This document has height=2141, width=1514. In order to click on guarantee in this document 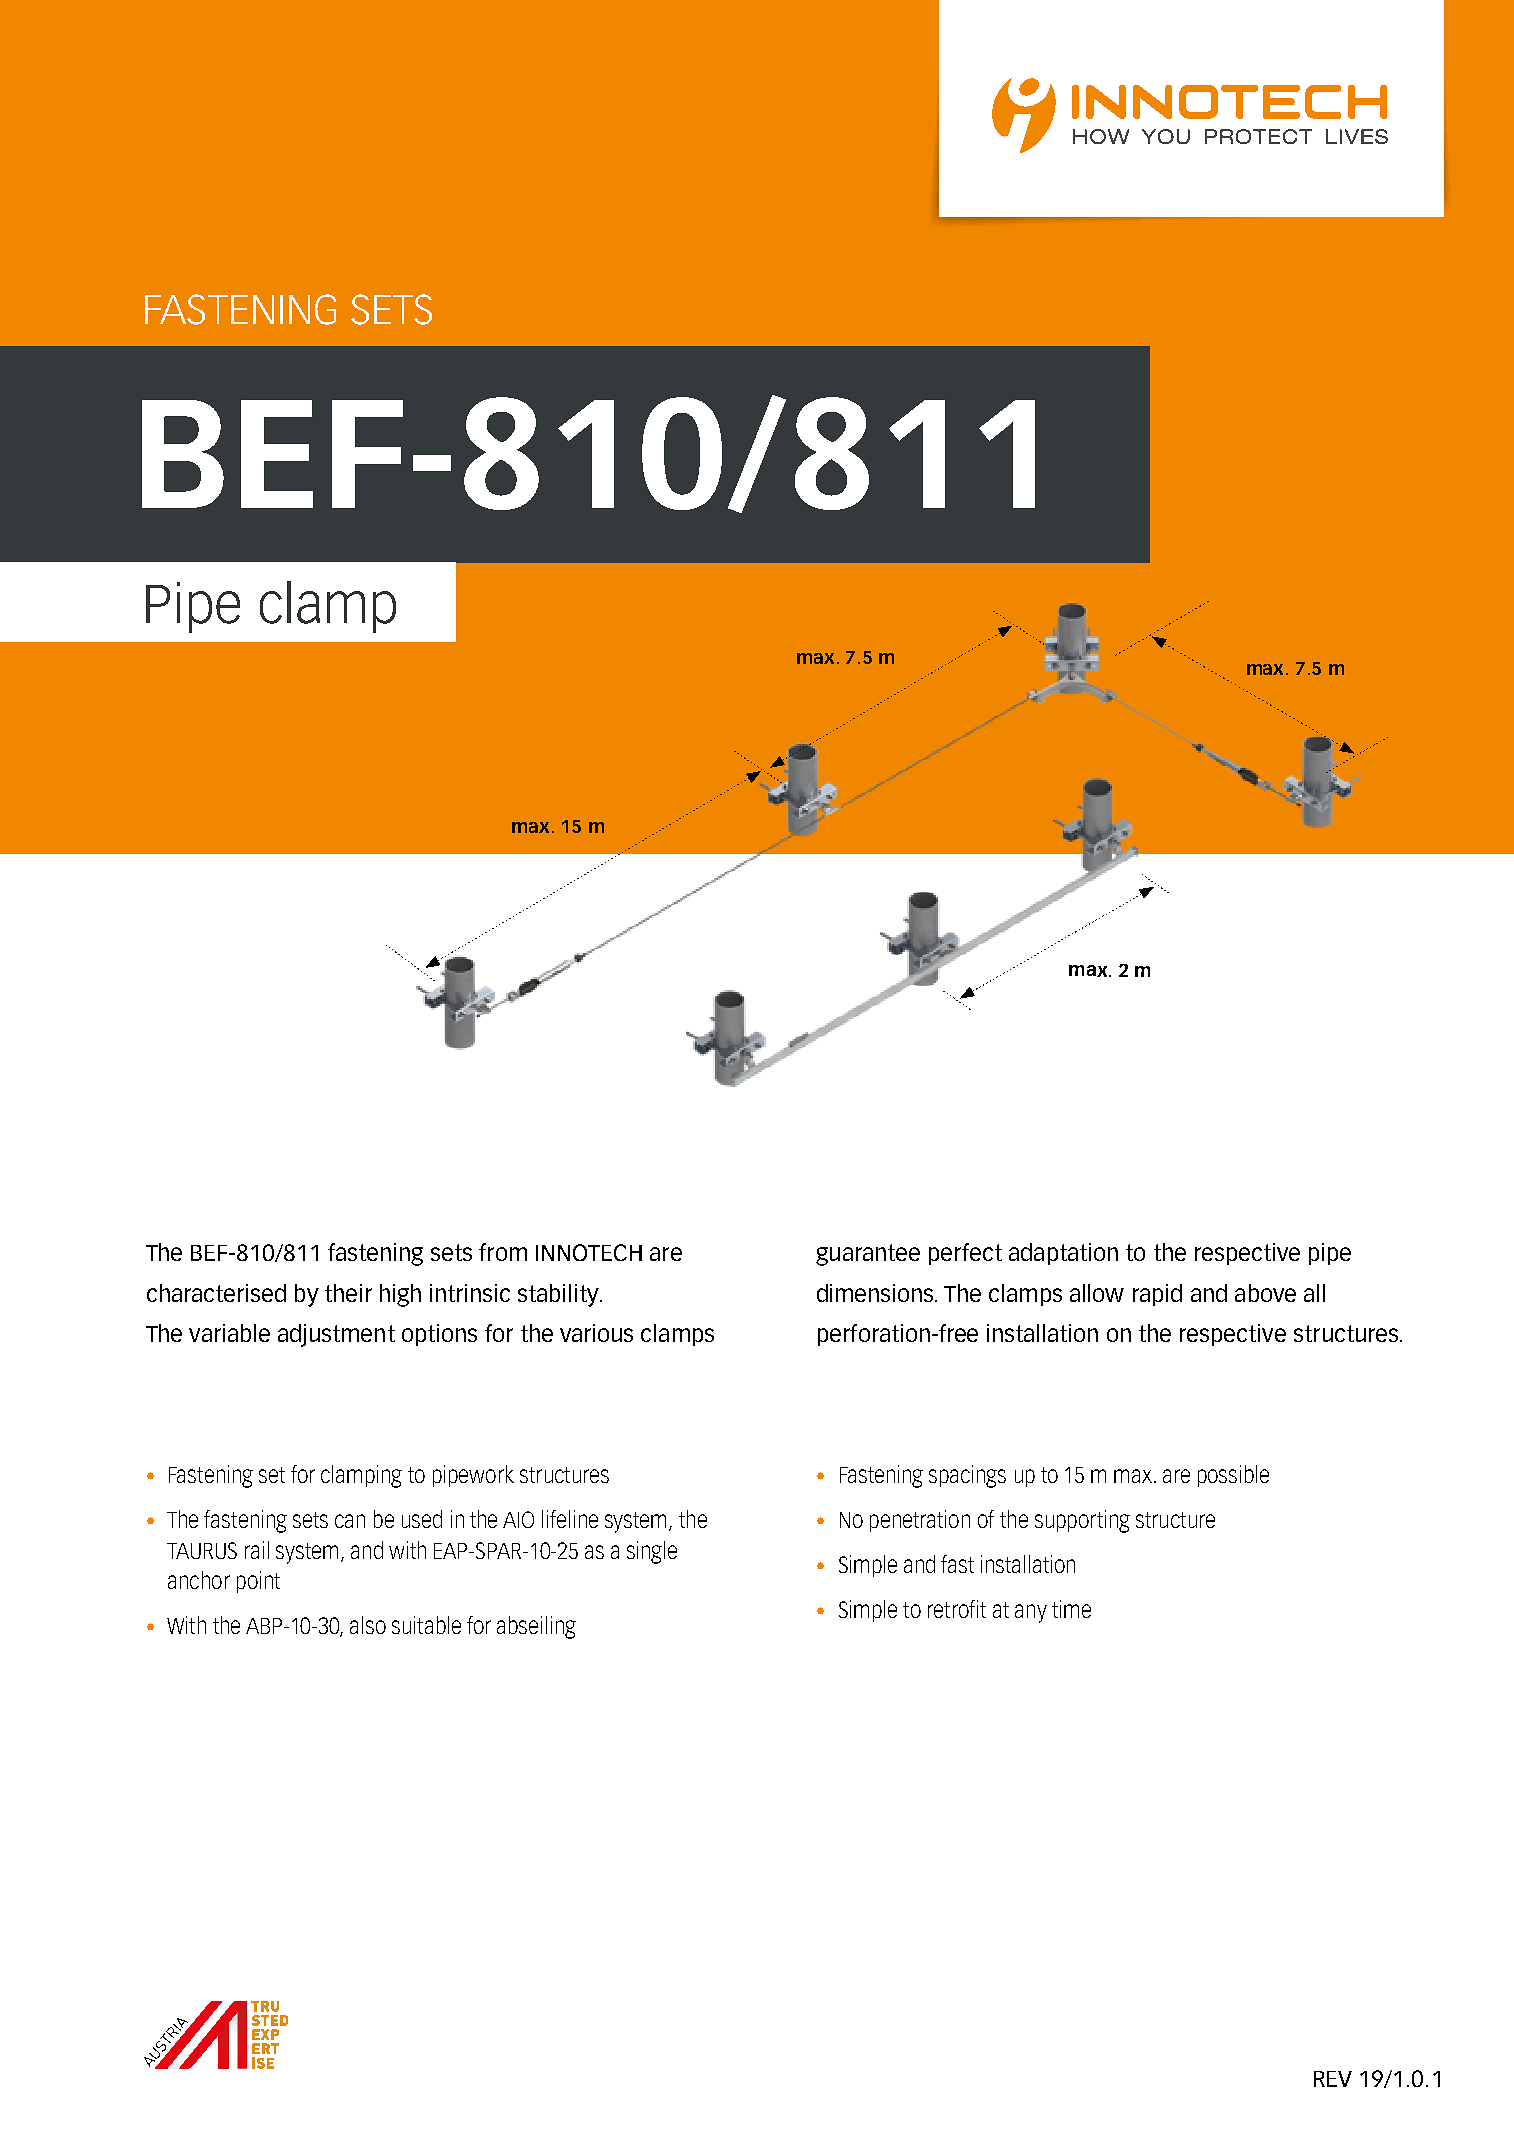, I will do `click(868, 1255)`.
